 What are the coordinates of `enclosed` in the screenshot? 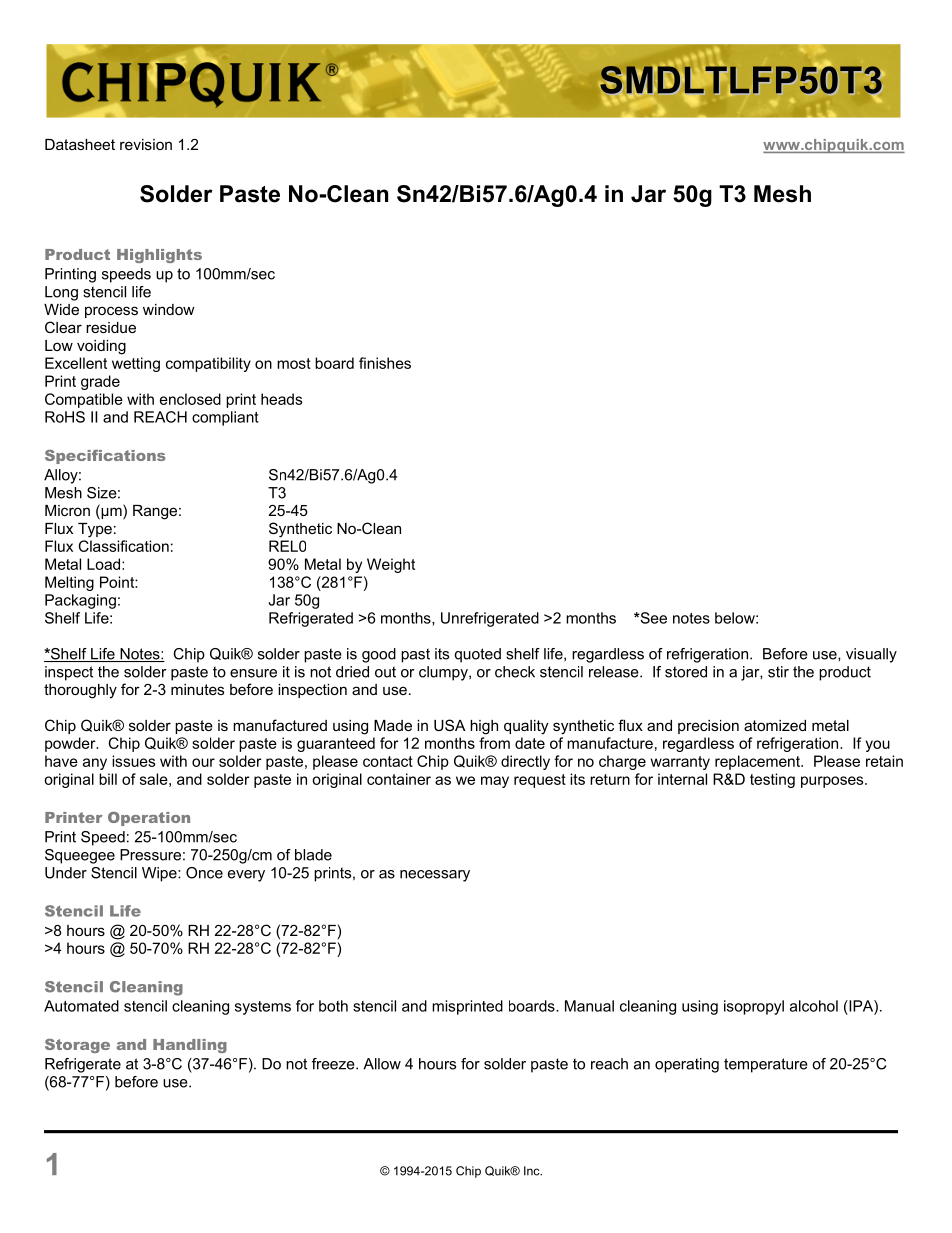 It's located at (190, 399).
